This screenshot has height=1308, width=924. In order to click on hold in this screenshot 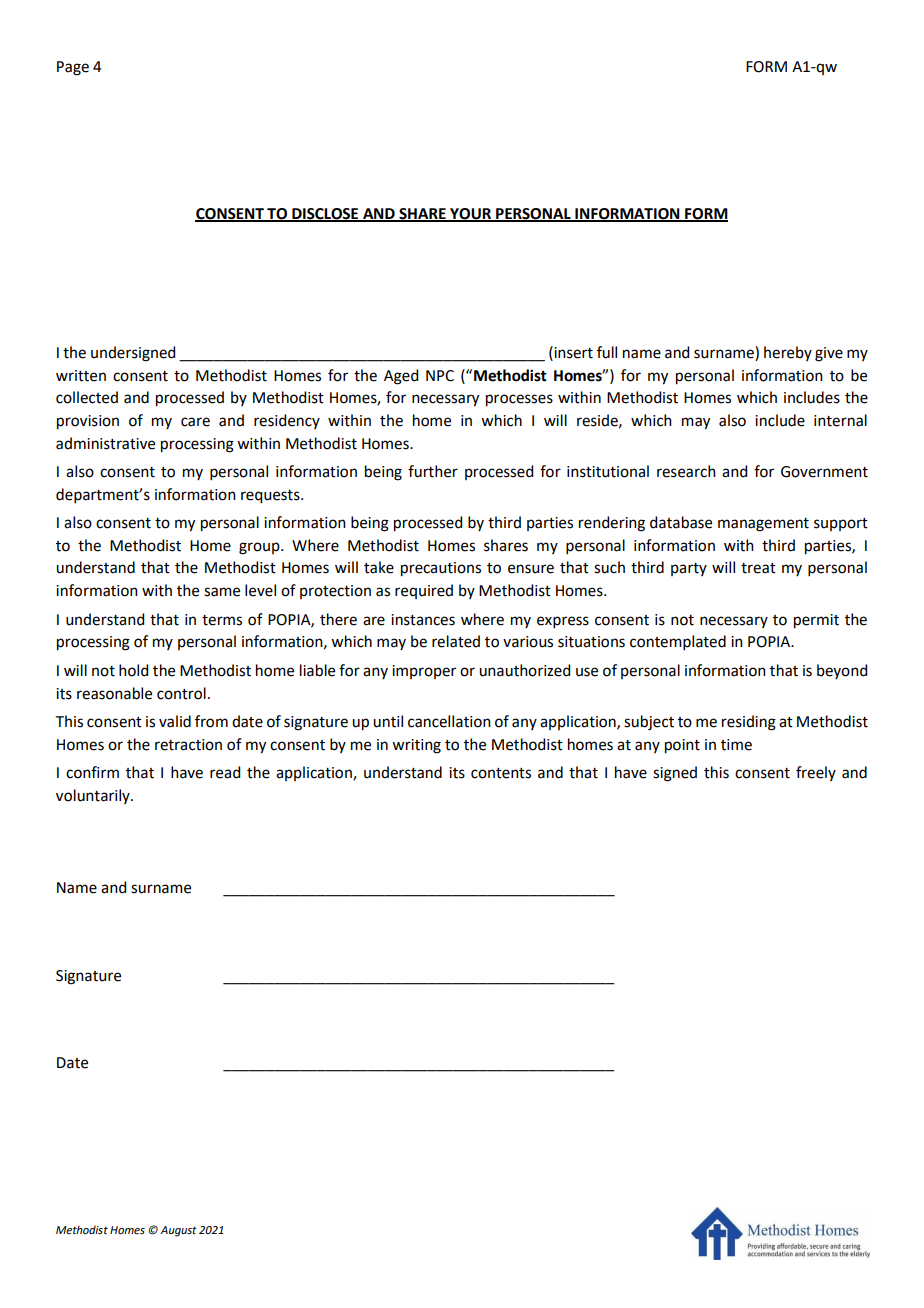, I will do `click(133, 670)`.
